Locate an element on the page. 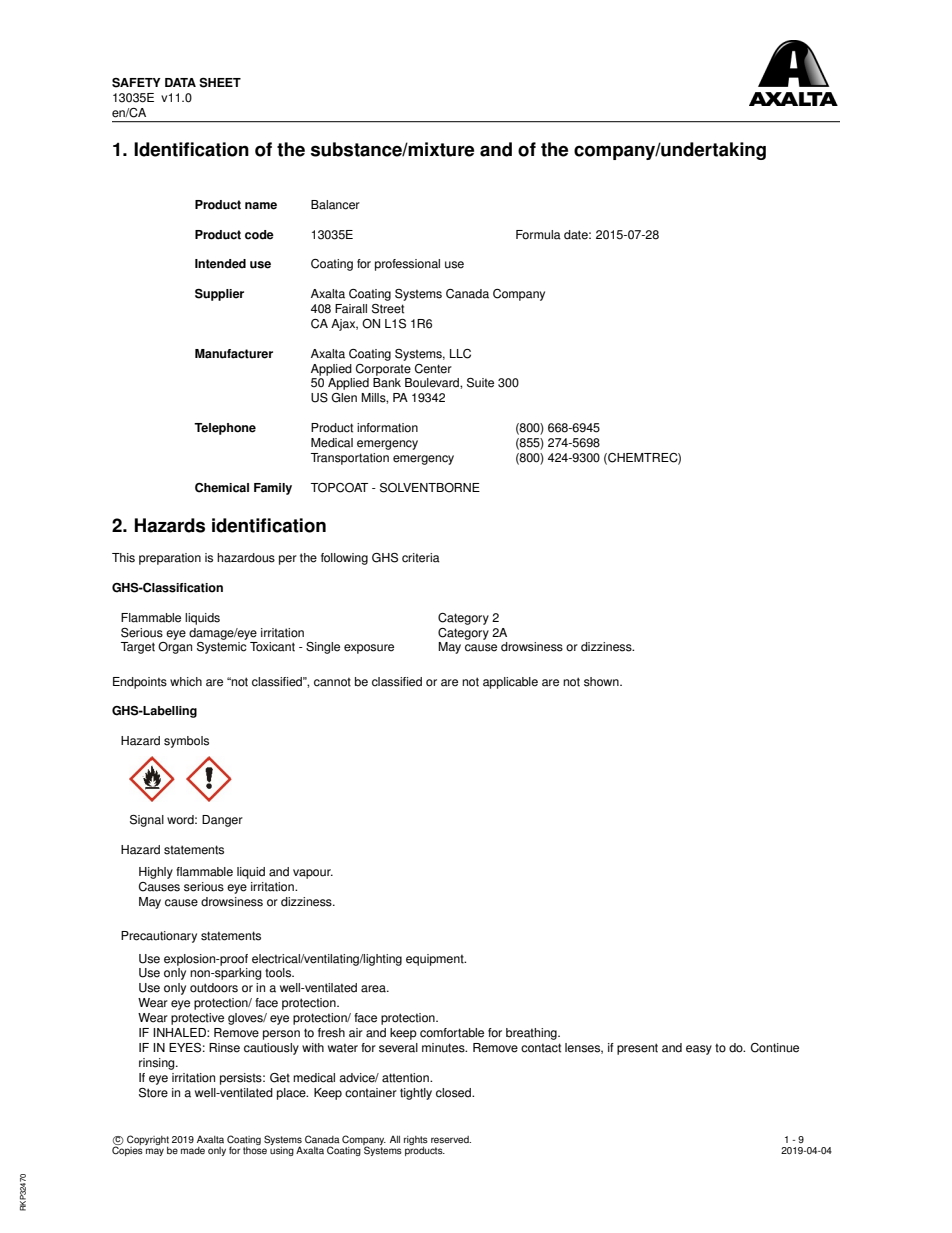 The width and height of the page is (952, 1233). easy is located at coordinates (699, 1050).
